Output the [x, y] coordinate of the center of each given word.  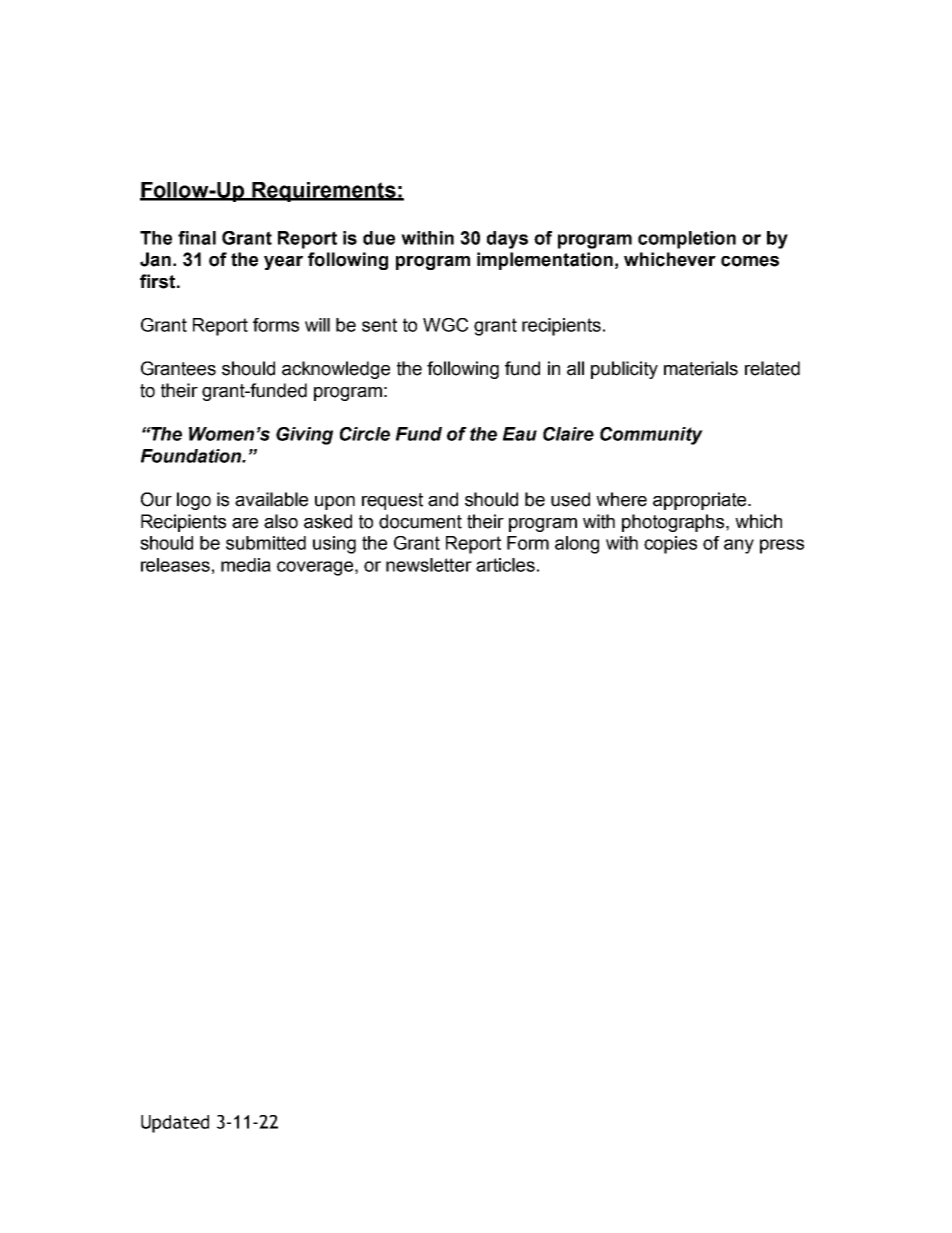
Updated [175, 1124]
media [246, 565]
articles [505, 565]
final [197, 238]
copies [670, 545]
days [507, 240]
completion [687, 240]
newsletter [429, 565]
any [739, 546]
